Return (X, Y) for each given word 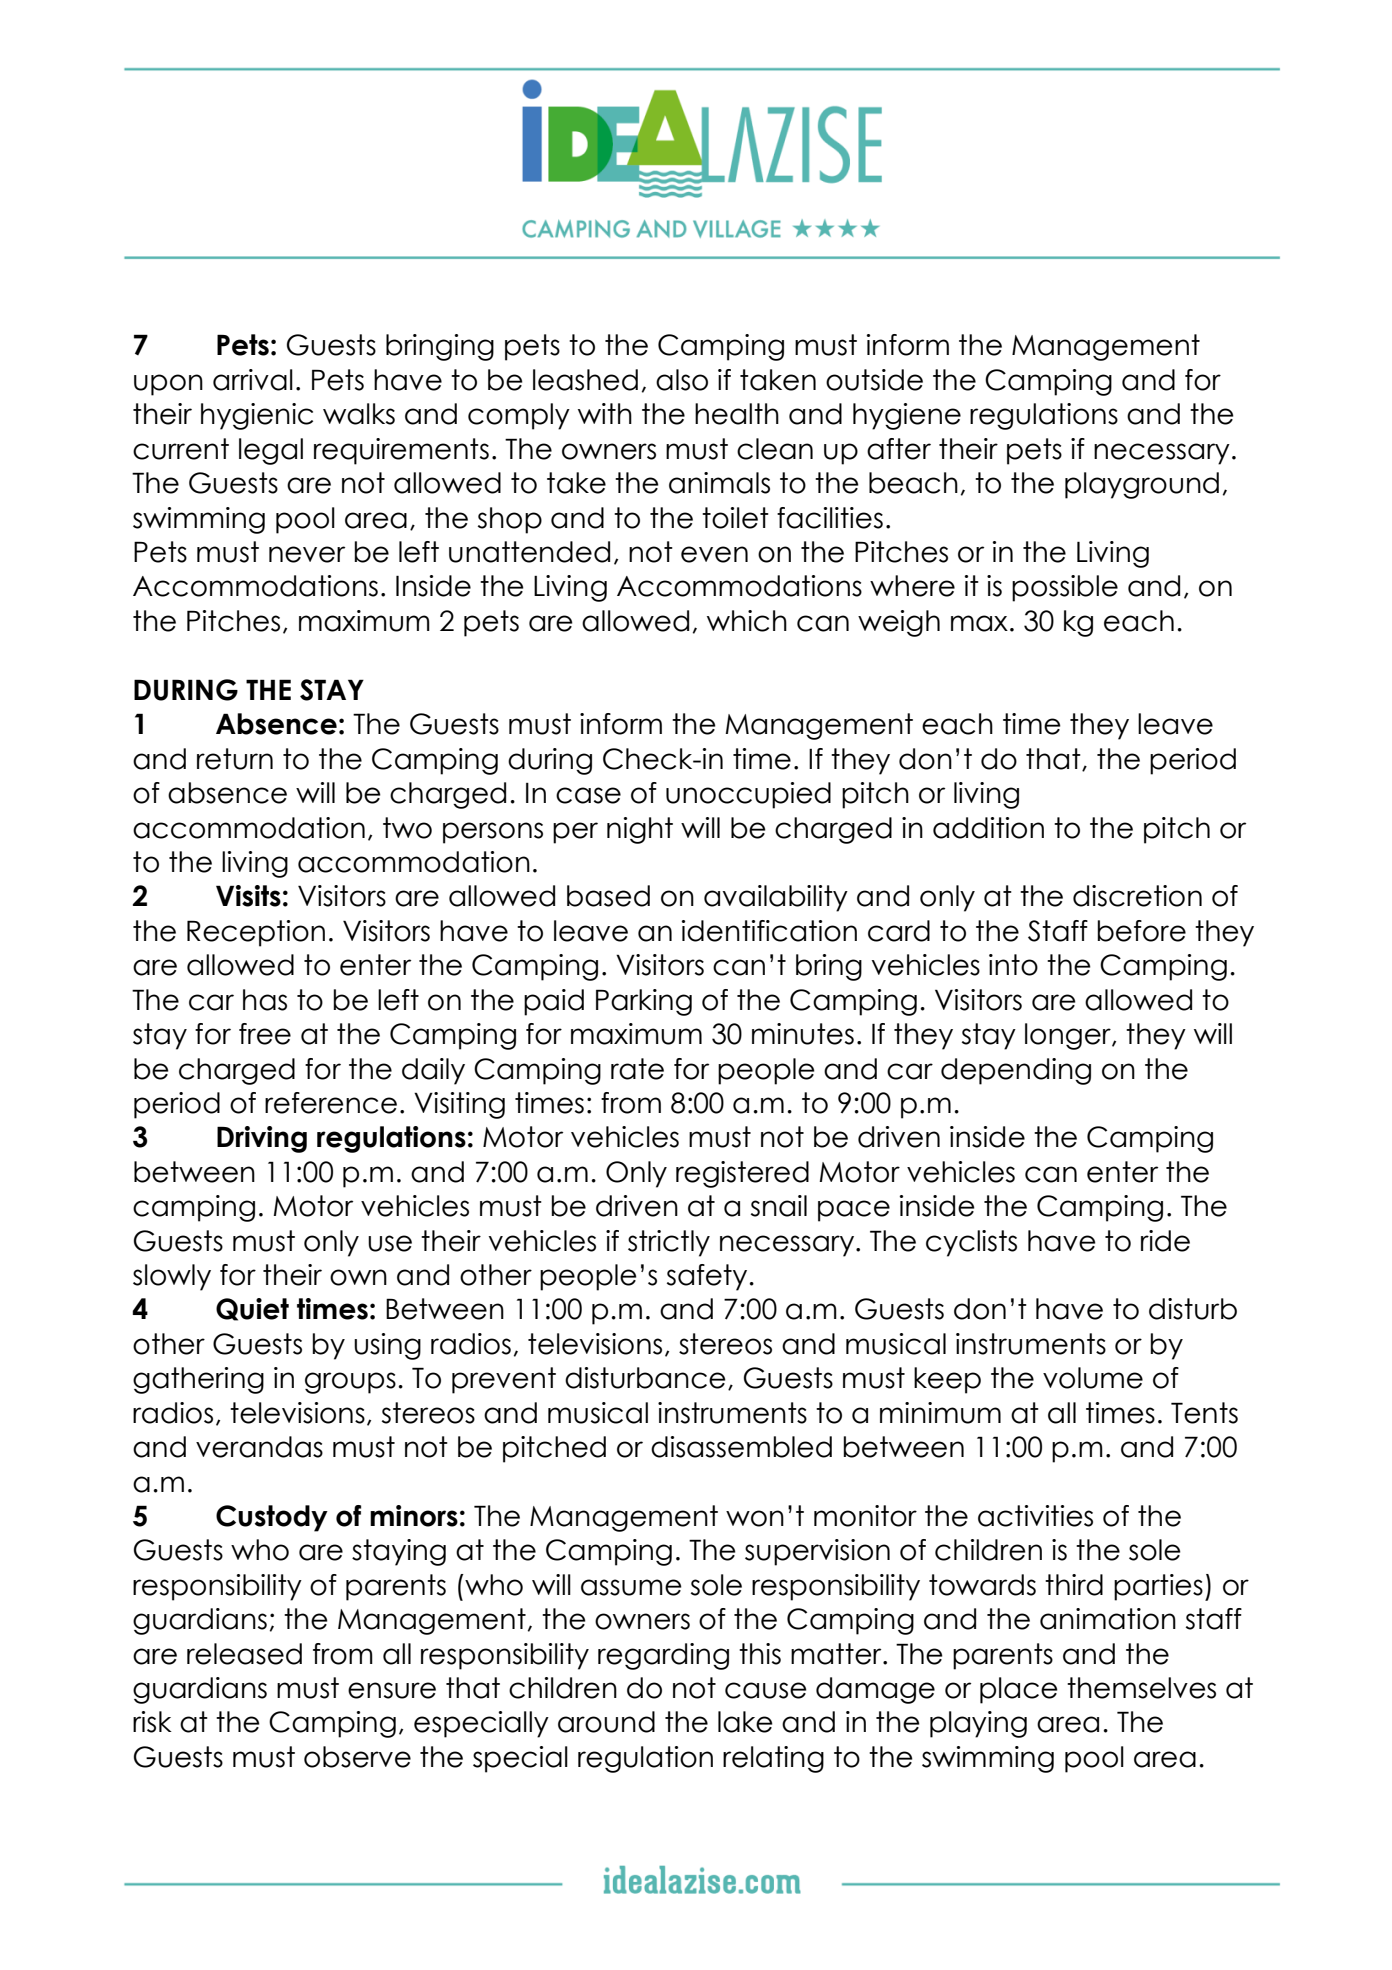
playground (1142, 485)
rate (637, 1069)
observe (357, 1757)
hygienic (257, 416)
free (265, 1034)
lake (745, 1722)
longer (1069, 1036)
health (737, 414)
